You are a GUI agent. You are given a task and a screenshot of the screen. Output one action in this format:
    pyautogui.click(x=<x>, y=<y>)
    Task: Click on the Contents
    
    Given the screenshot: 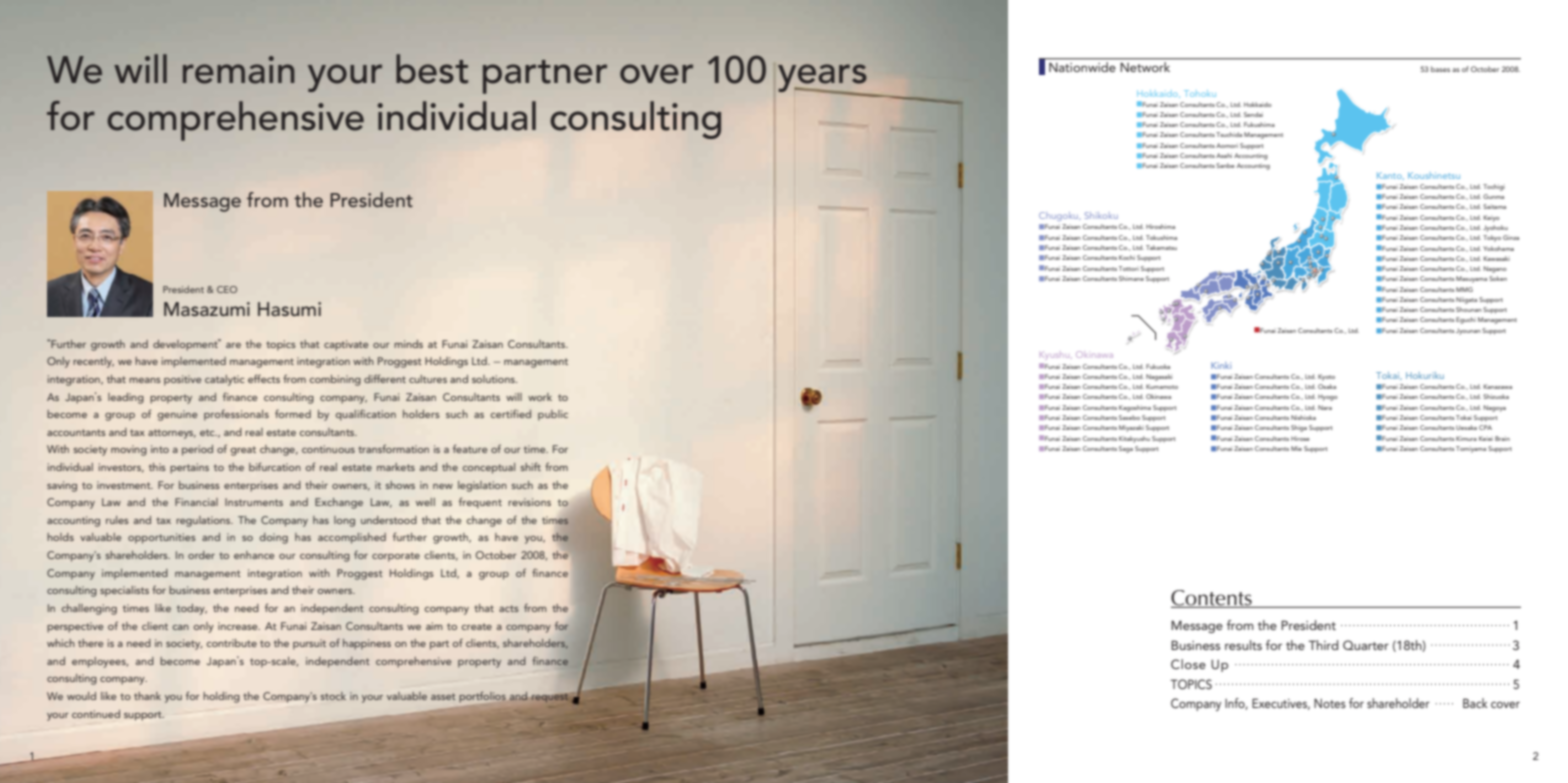 What is the action you would take?
    pyautogui.click(x=1212, y=599)
